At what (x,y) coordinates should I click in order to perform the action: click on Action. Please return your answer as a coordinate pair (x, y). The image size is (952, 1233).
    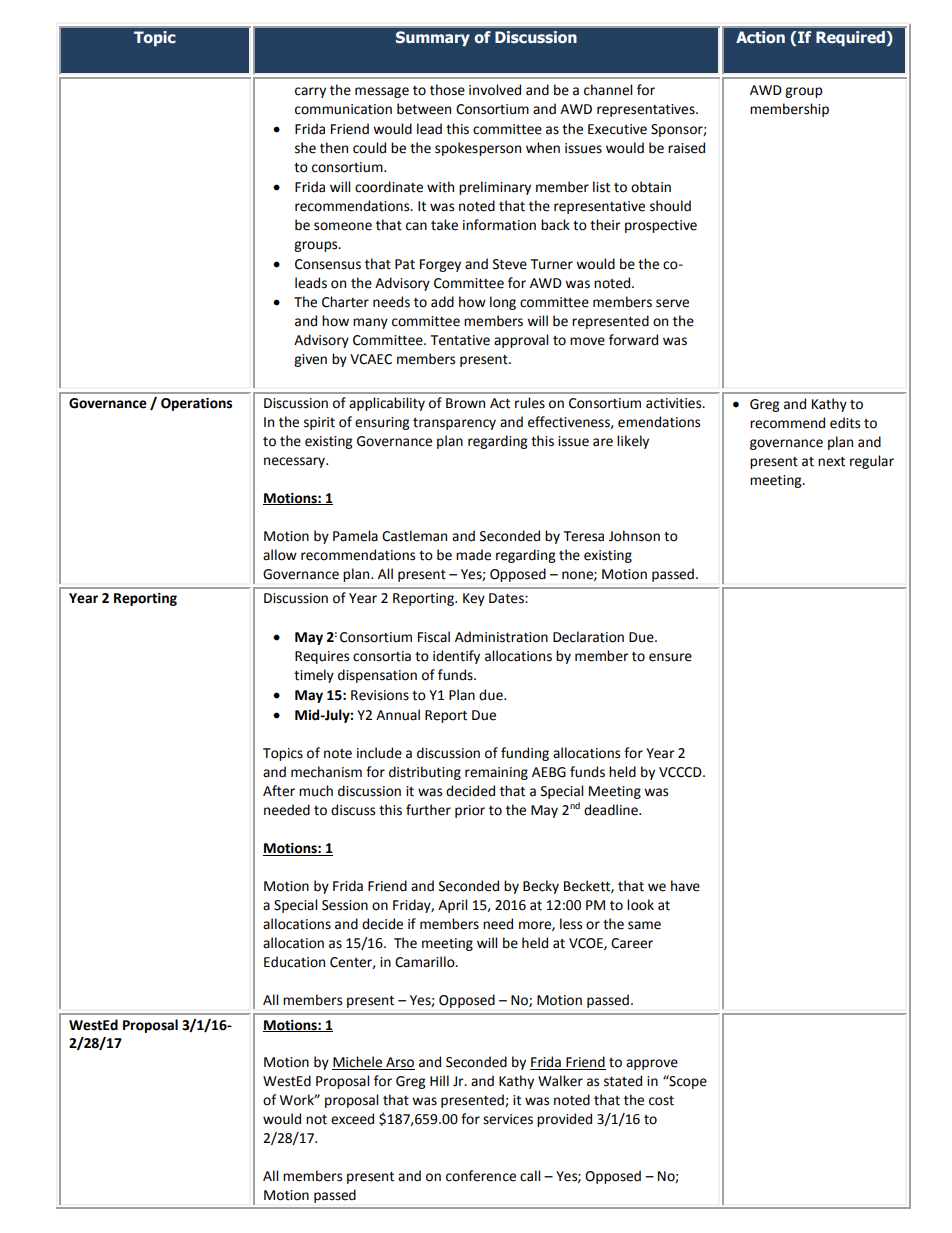
    Looking at the image, I should click on (760, 37).
